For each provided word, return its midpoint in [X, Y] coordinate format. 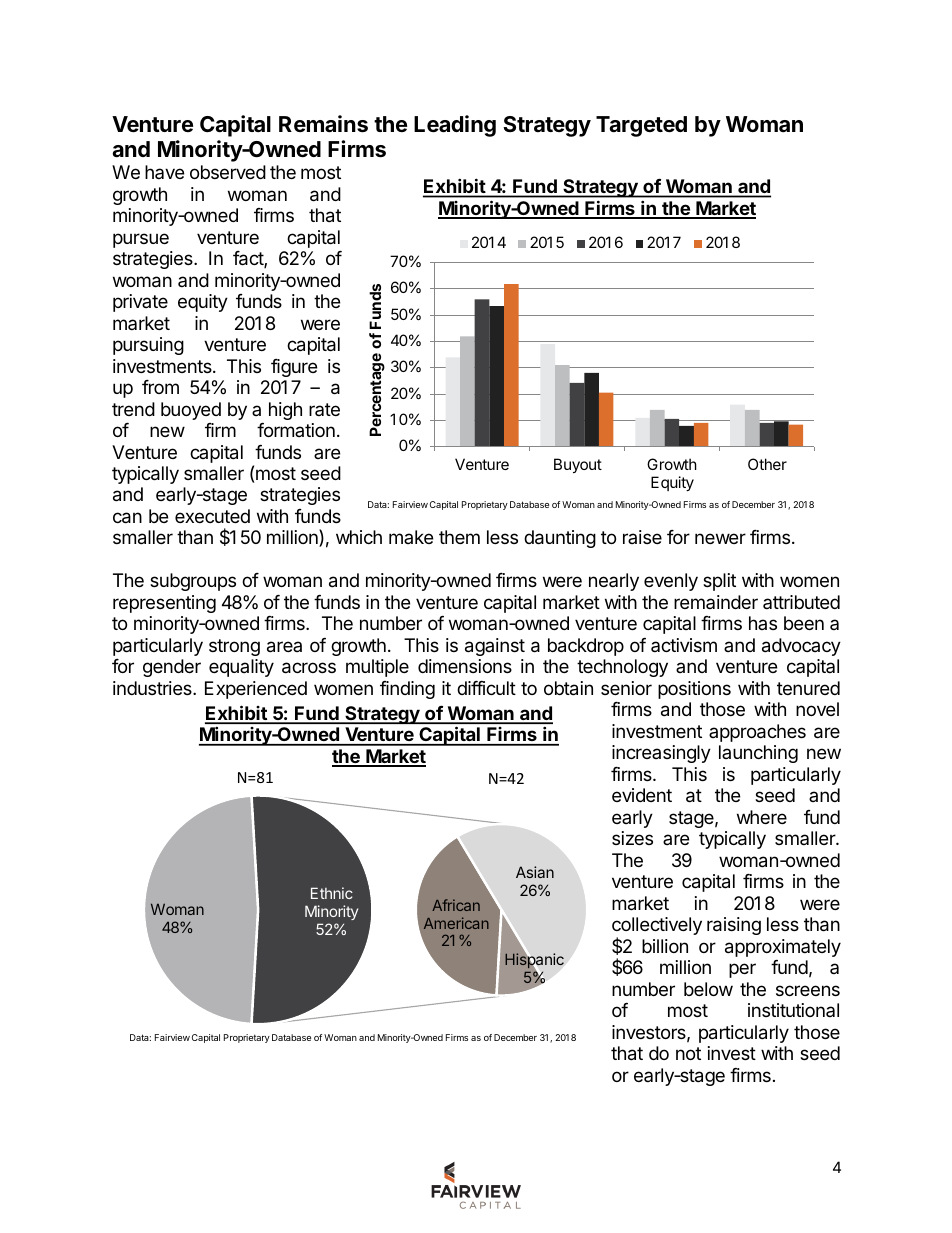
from [160, 387]
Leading [455, 126]
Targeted [641, 126]
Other [767, 464]
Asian [535, 872]
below [708, 989]
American [456, 923]
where [762, 817]
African [456, 905]
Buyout [578, 465]
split [719, 582]
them [459, 537]
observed [228, 172]
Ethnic [332, 893]
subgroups [193, 582]
